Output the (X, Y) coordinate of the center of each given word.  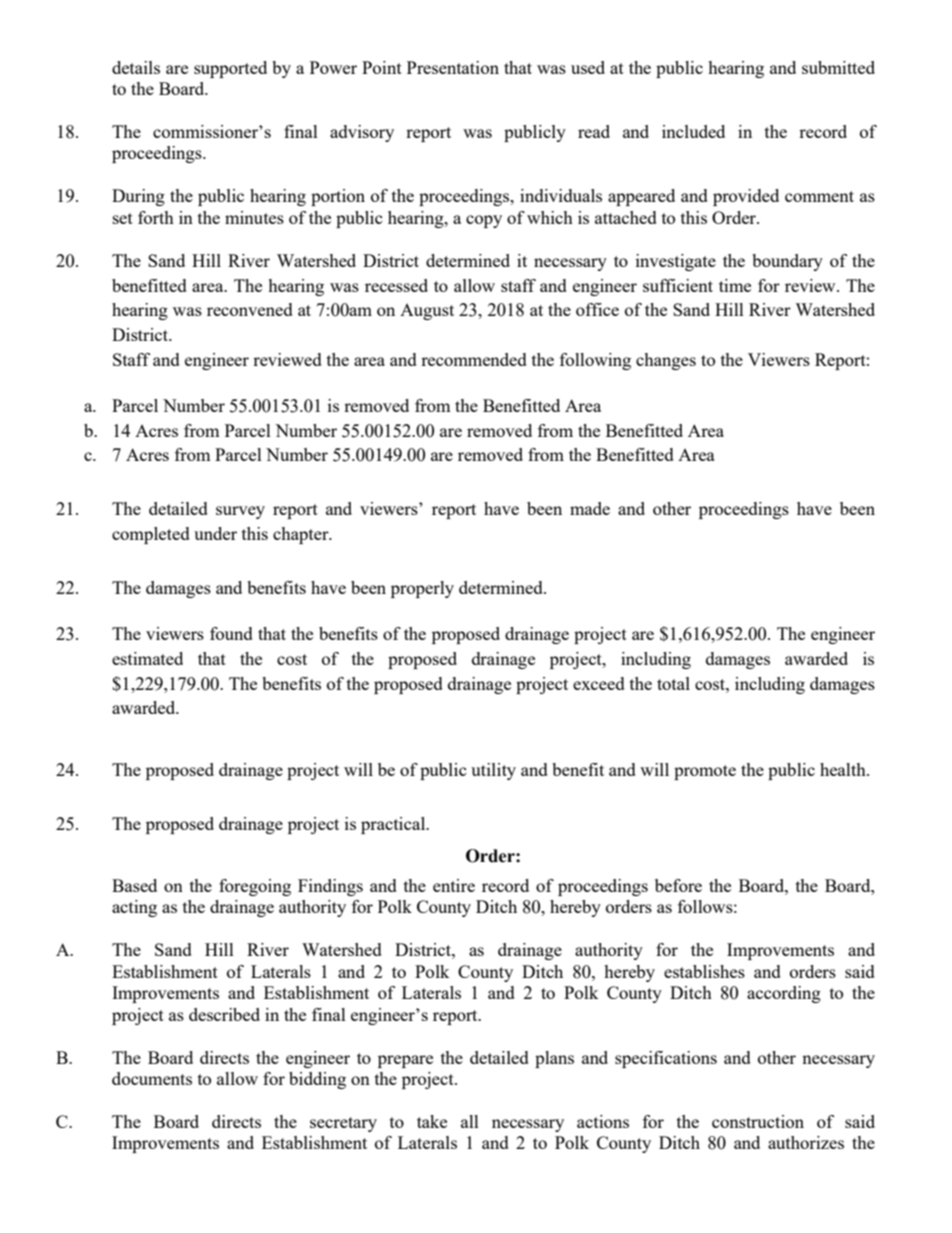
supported (230, 69)
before (678, 885)
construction (758, 1121)
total (673, 683)
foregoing (255, 887)
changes (666, 361)
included (693, 131)
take (432, 1121)
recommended (474, 359)
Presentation (453, 67)
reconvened (250, 309)
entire (454, 885)
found (231, 633)
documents (152, 1078)
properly (422, 589)
